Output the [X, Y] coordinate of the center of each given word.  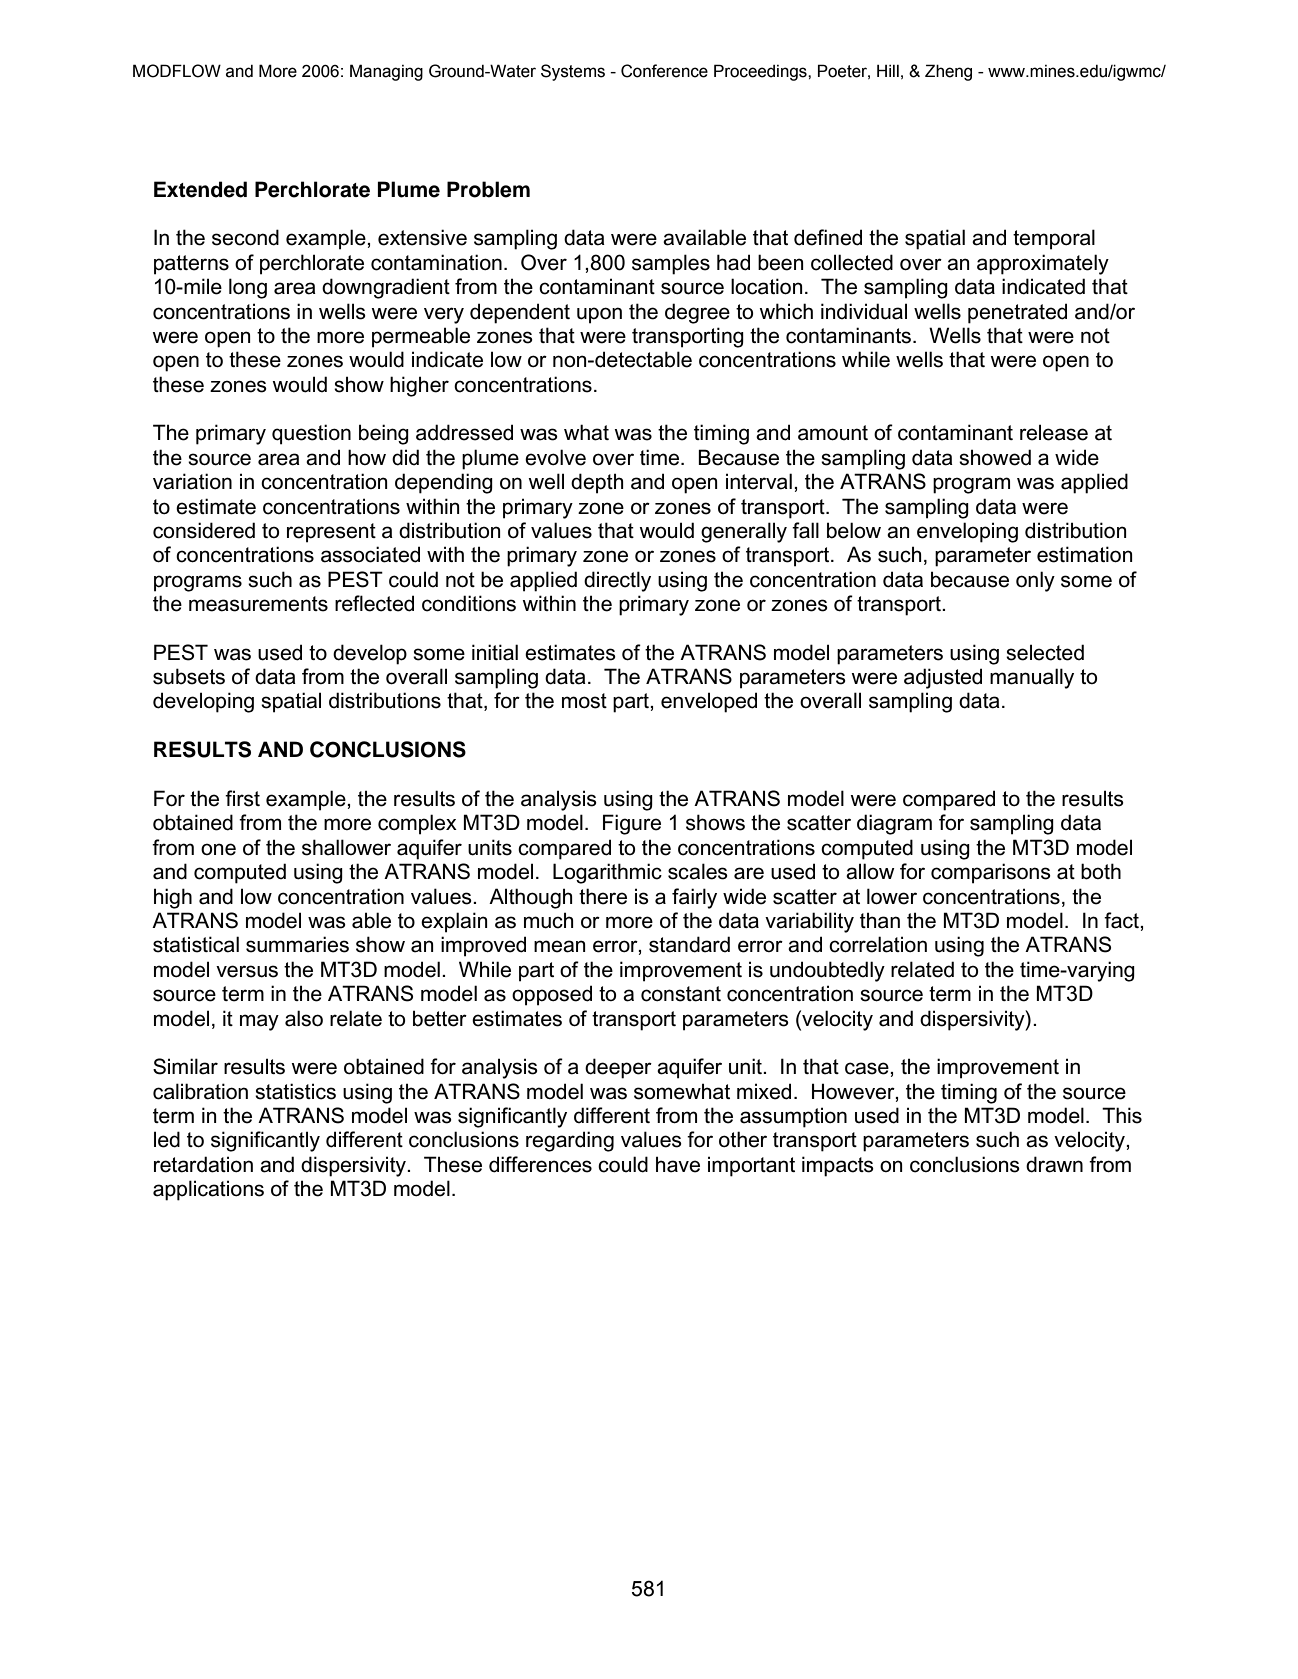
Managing [386, 72]
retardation [203, 1164]
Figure [632, 824]
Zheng [948, 72]
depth [597, 483]
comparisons [991, 873]
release [1054, 432]
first [242, 798]
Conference [664, 71]
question [311, 434]
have [678, 1164]
